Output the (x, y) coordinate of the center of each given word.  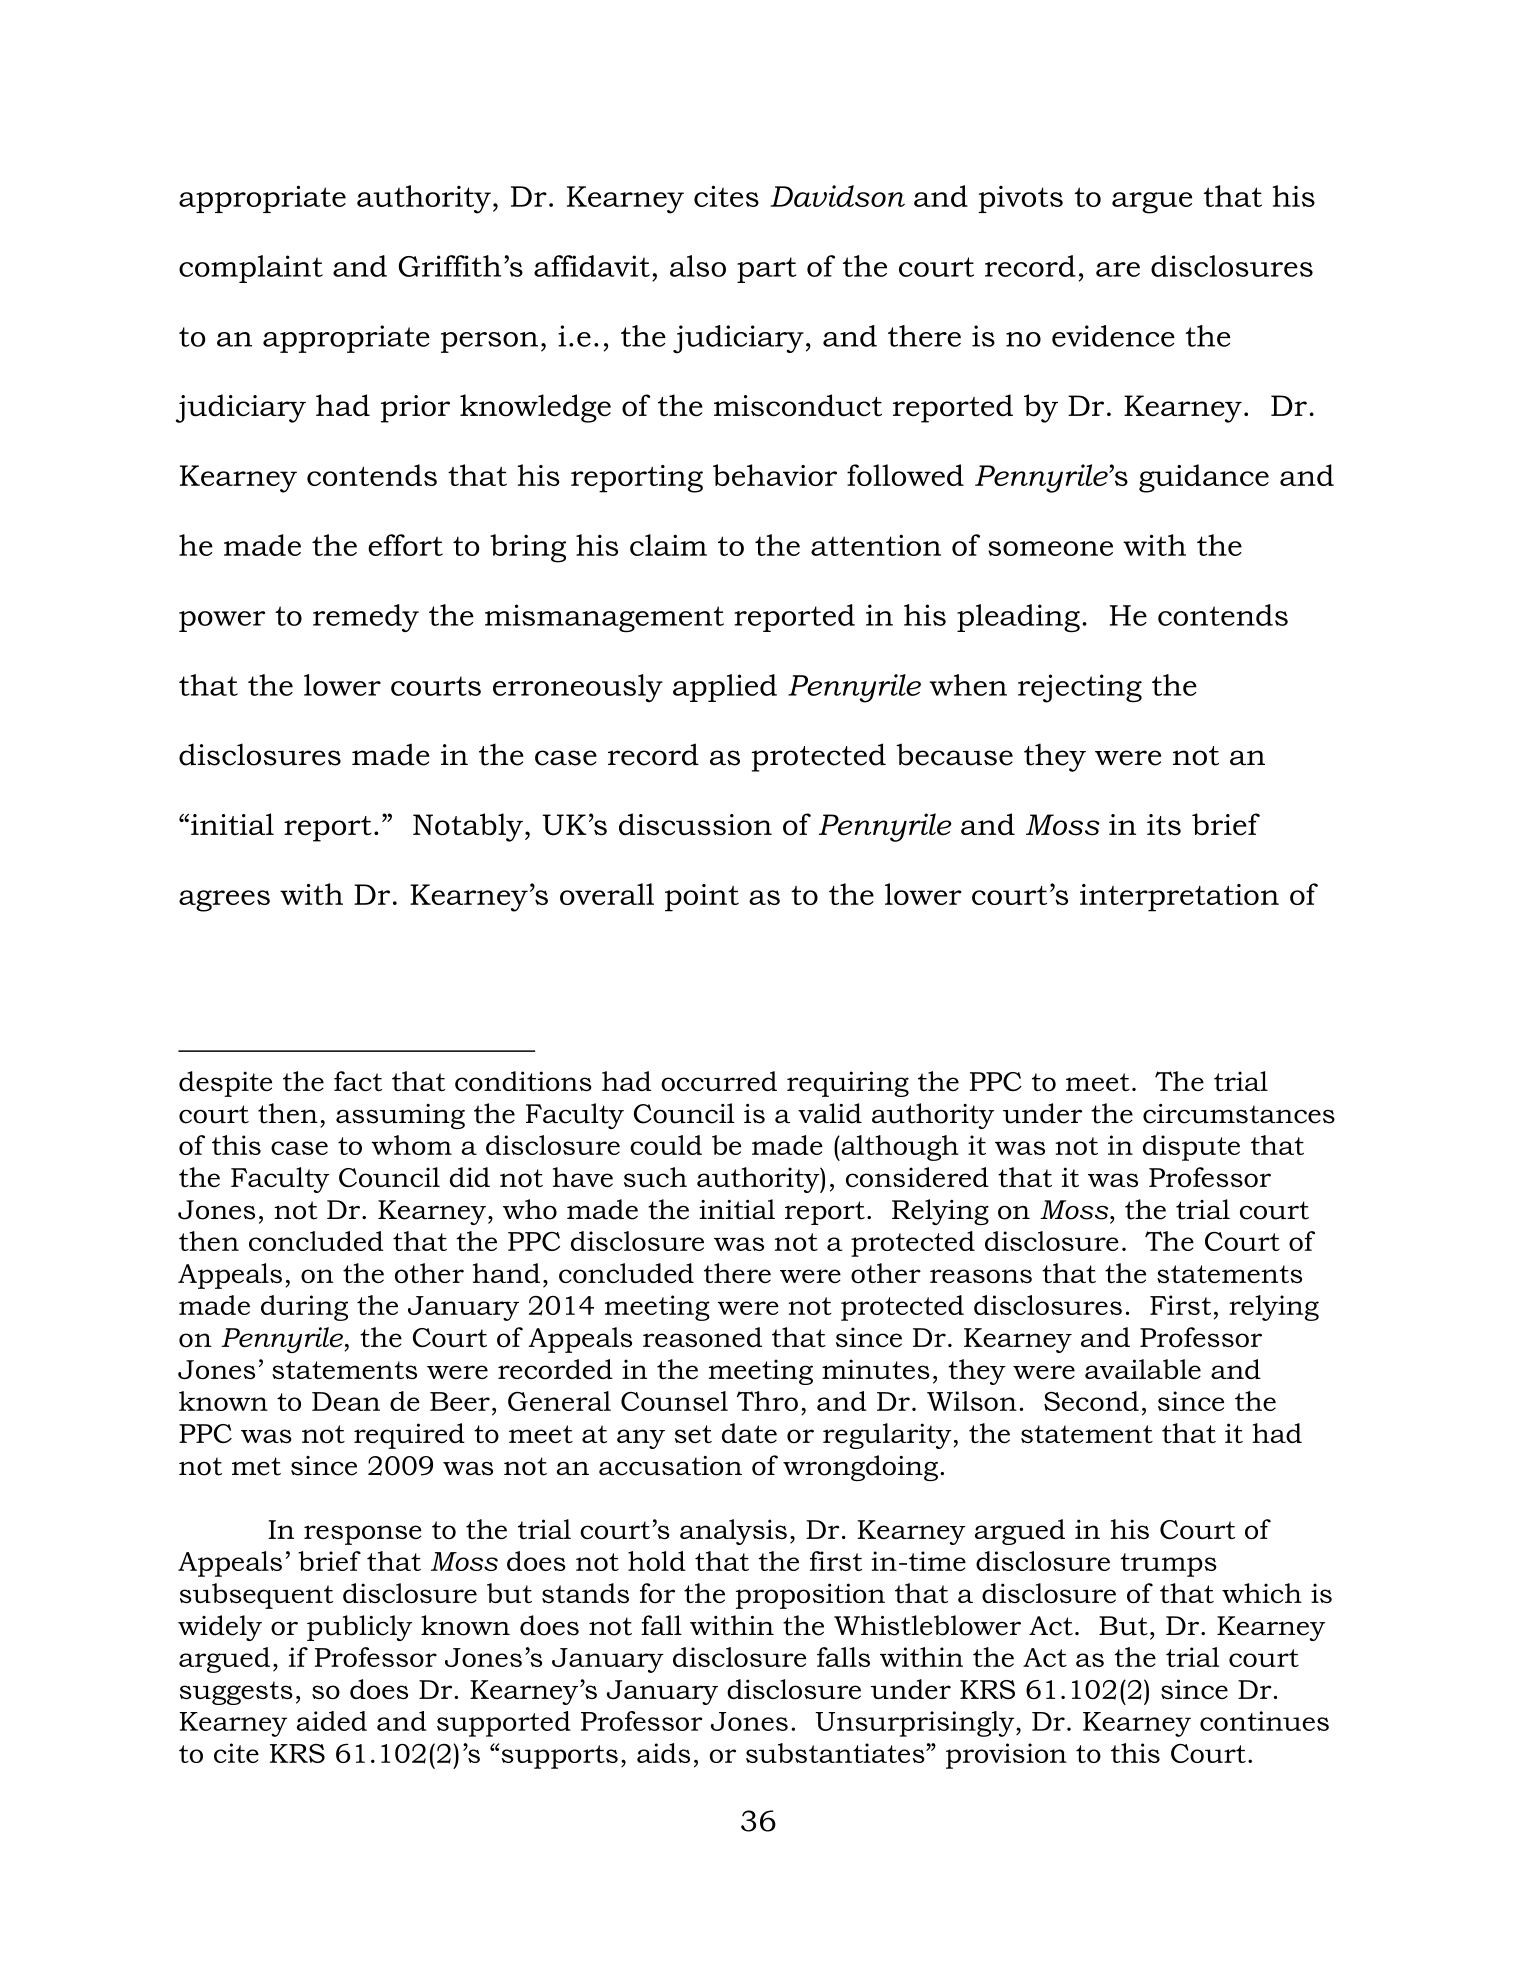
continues (1264, 1721)
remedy (366, 618)
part (767, 270)
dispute (1191, 1148)
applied (725, 688)
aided (332, 1721)
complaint (251, 269)
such (655, 1177)
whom (411, 1145)
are (1118, 269)
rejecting (1080, 688)
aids (663, 1753)
